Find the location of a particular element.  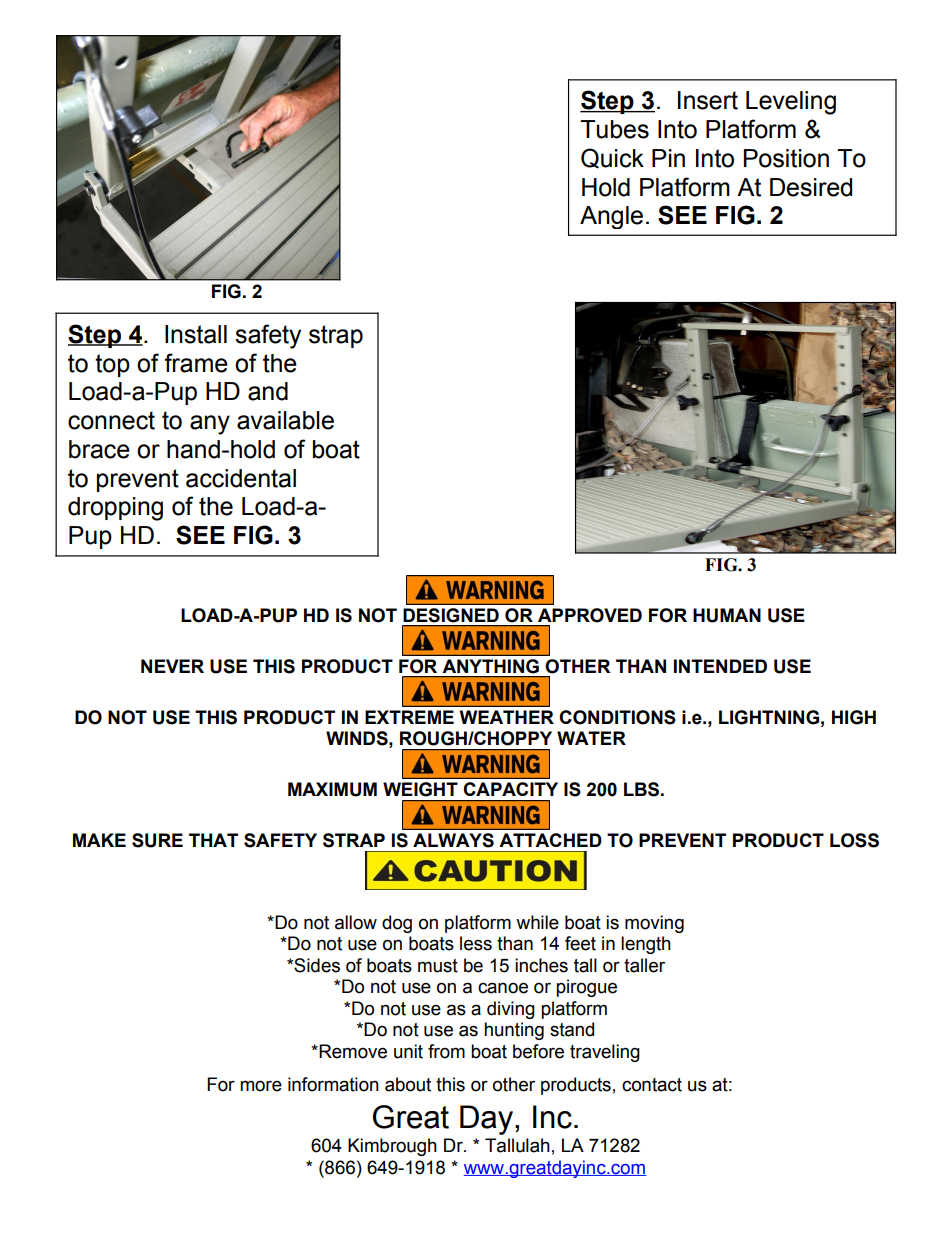

accidental is located at coordinates (241, 478).
